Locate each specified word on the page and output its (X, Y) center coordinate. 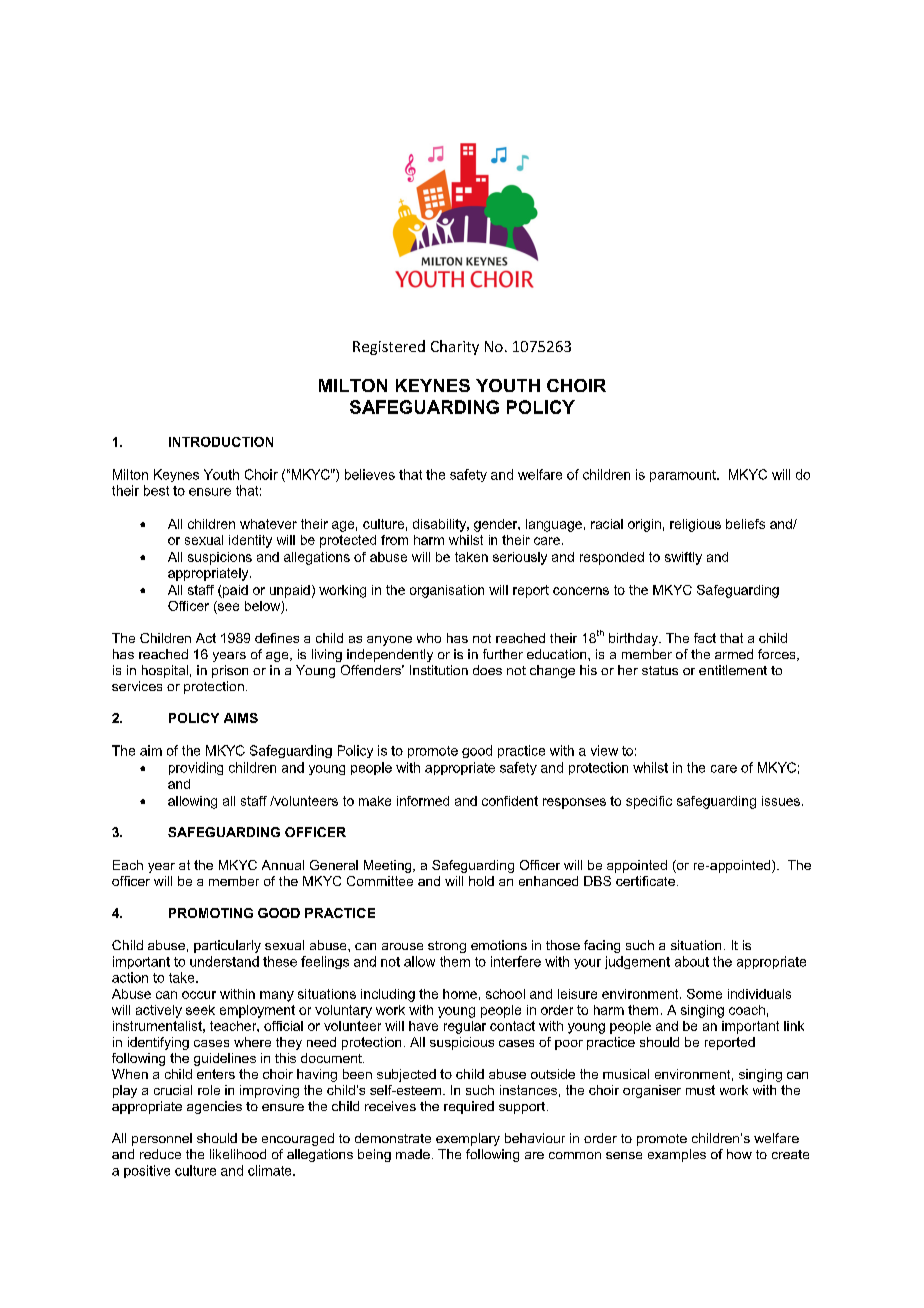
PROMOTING (211, 913)
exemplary (468, 1139)
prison (230, 671)
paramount (684, 476)
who (429, 638)
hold (481, 881)
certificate (645, 881)
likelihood (238, 1154)
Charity (455, 347)
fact (705, 638)
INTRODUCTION (221, 442)
